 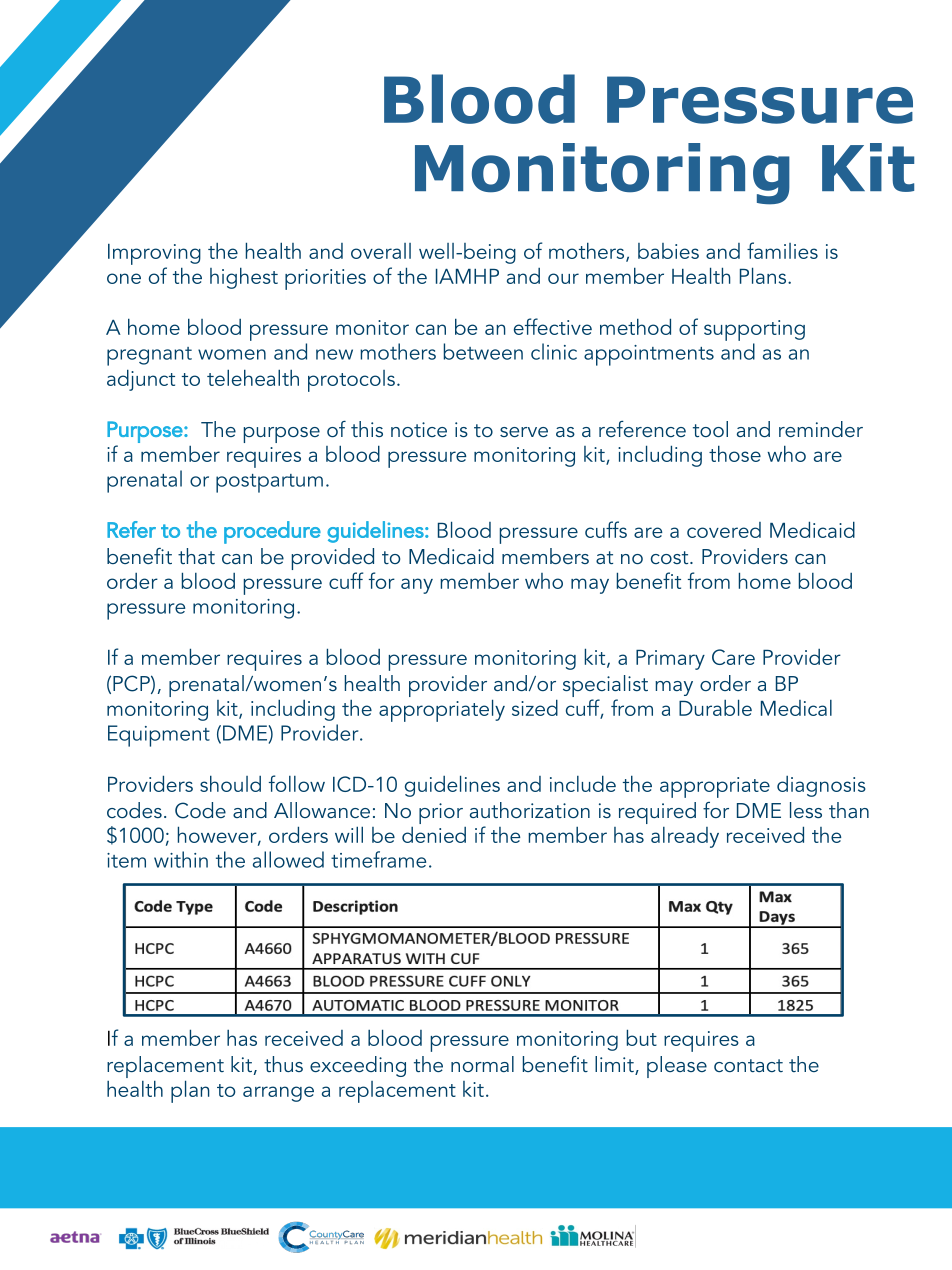 What do you see at coordinates (535, 707) in the document?
I see `sized` at bounding box center [535, 707].
